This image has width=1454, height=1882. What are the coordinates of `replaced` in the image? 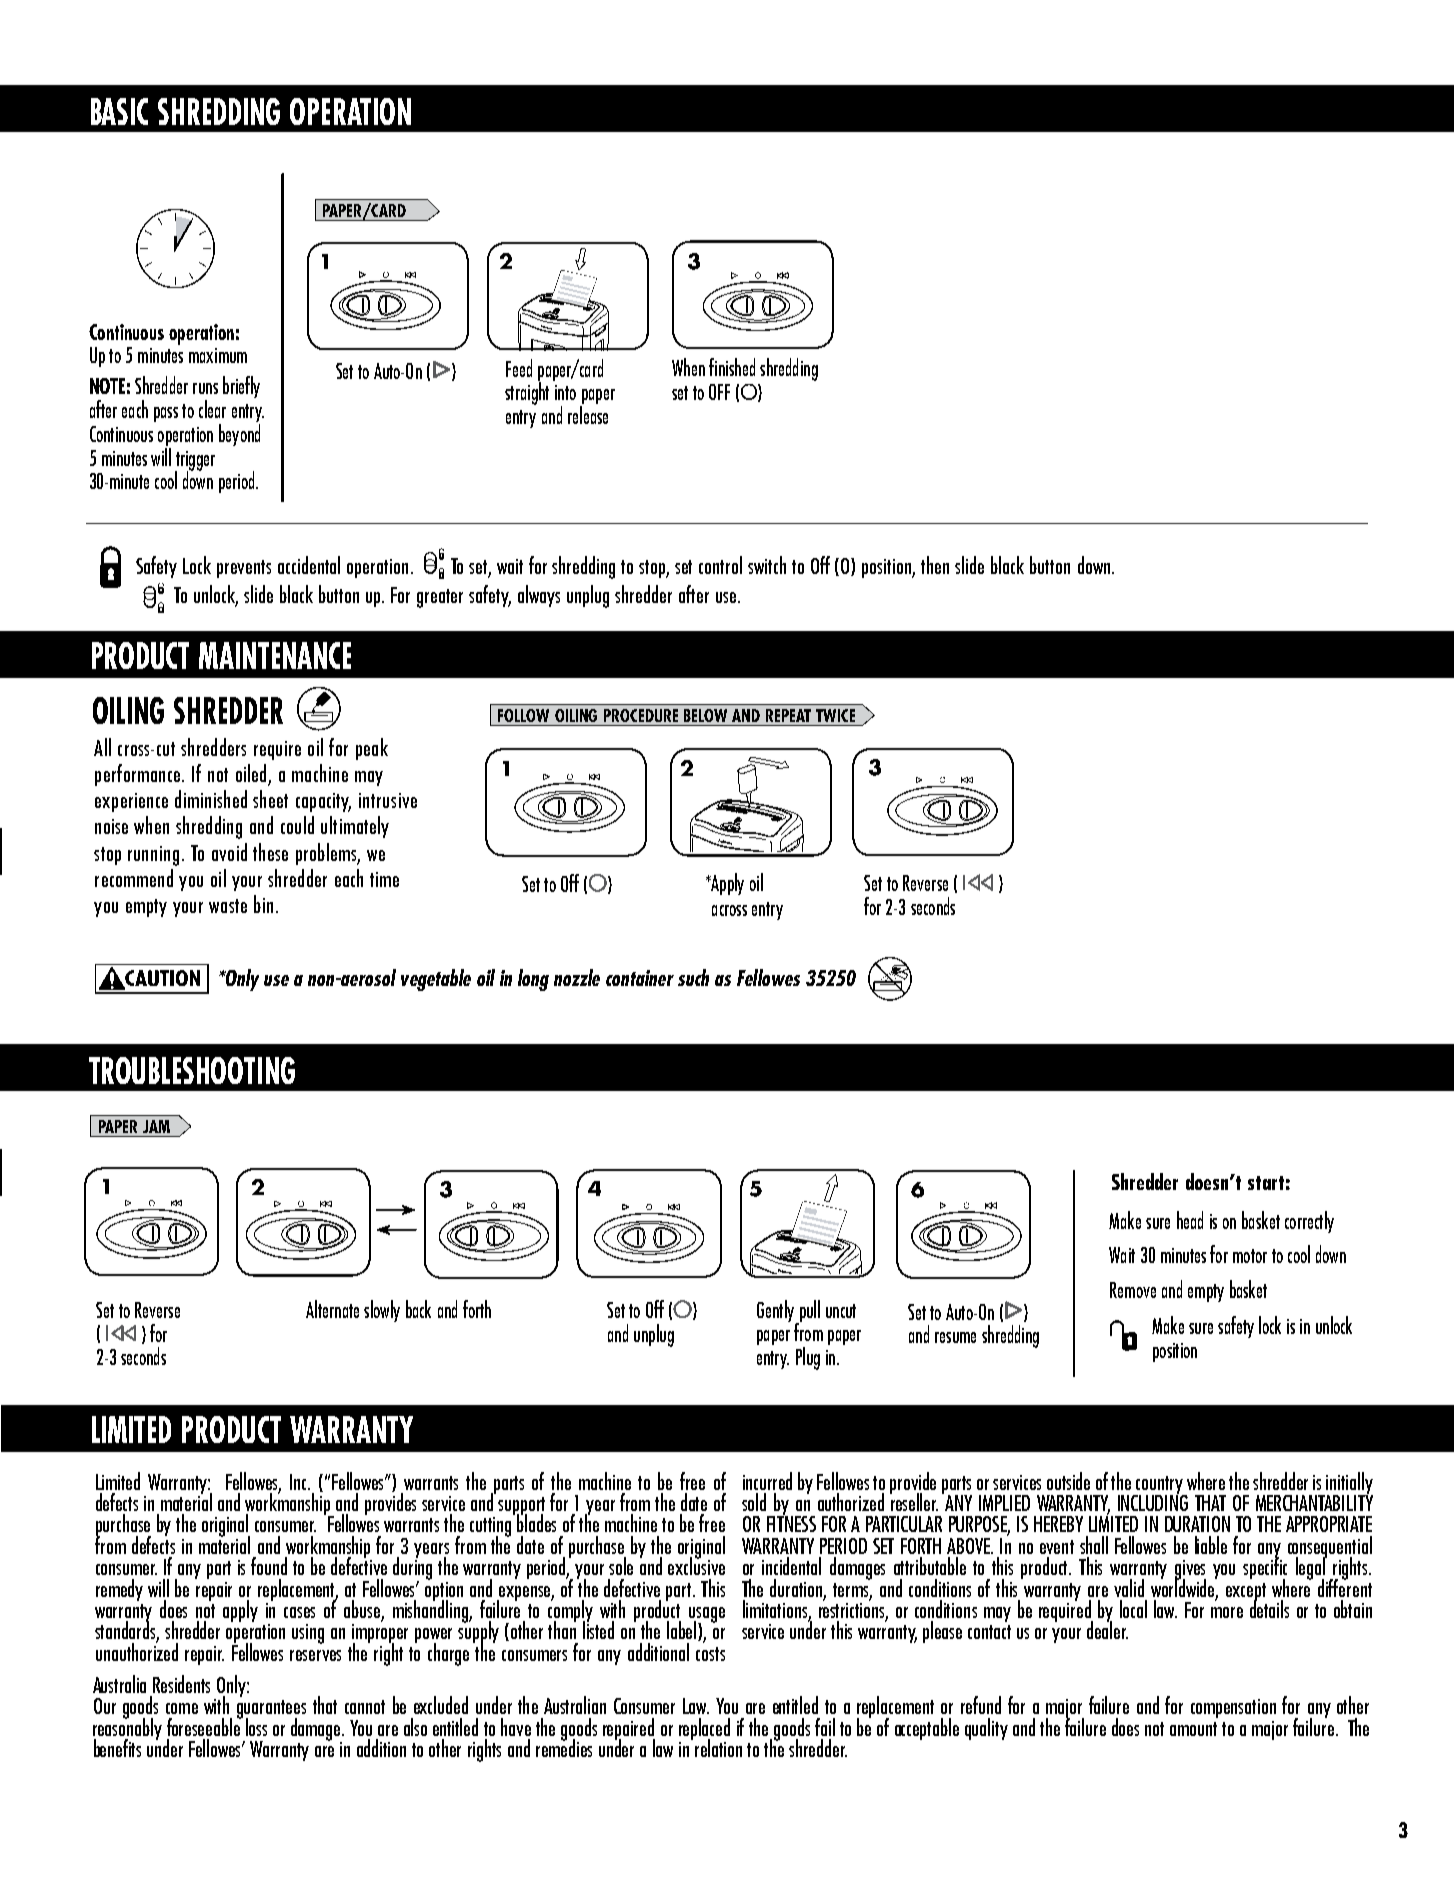 It's located at (704, 1730).
